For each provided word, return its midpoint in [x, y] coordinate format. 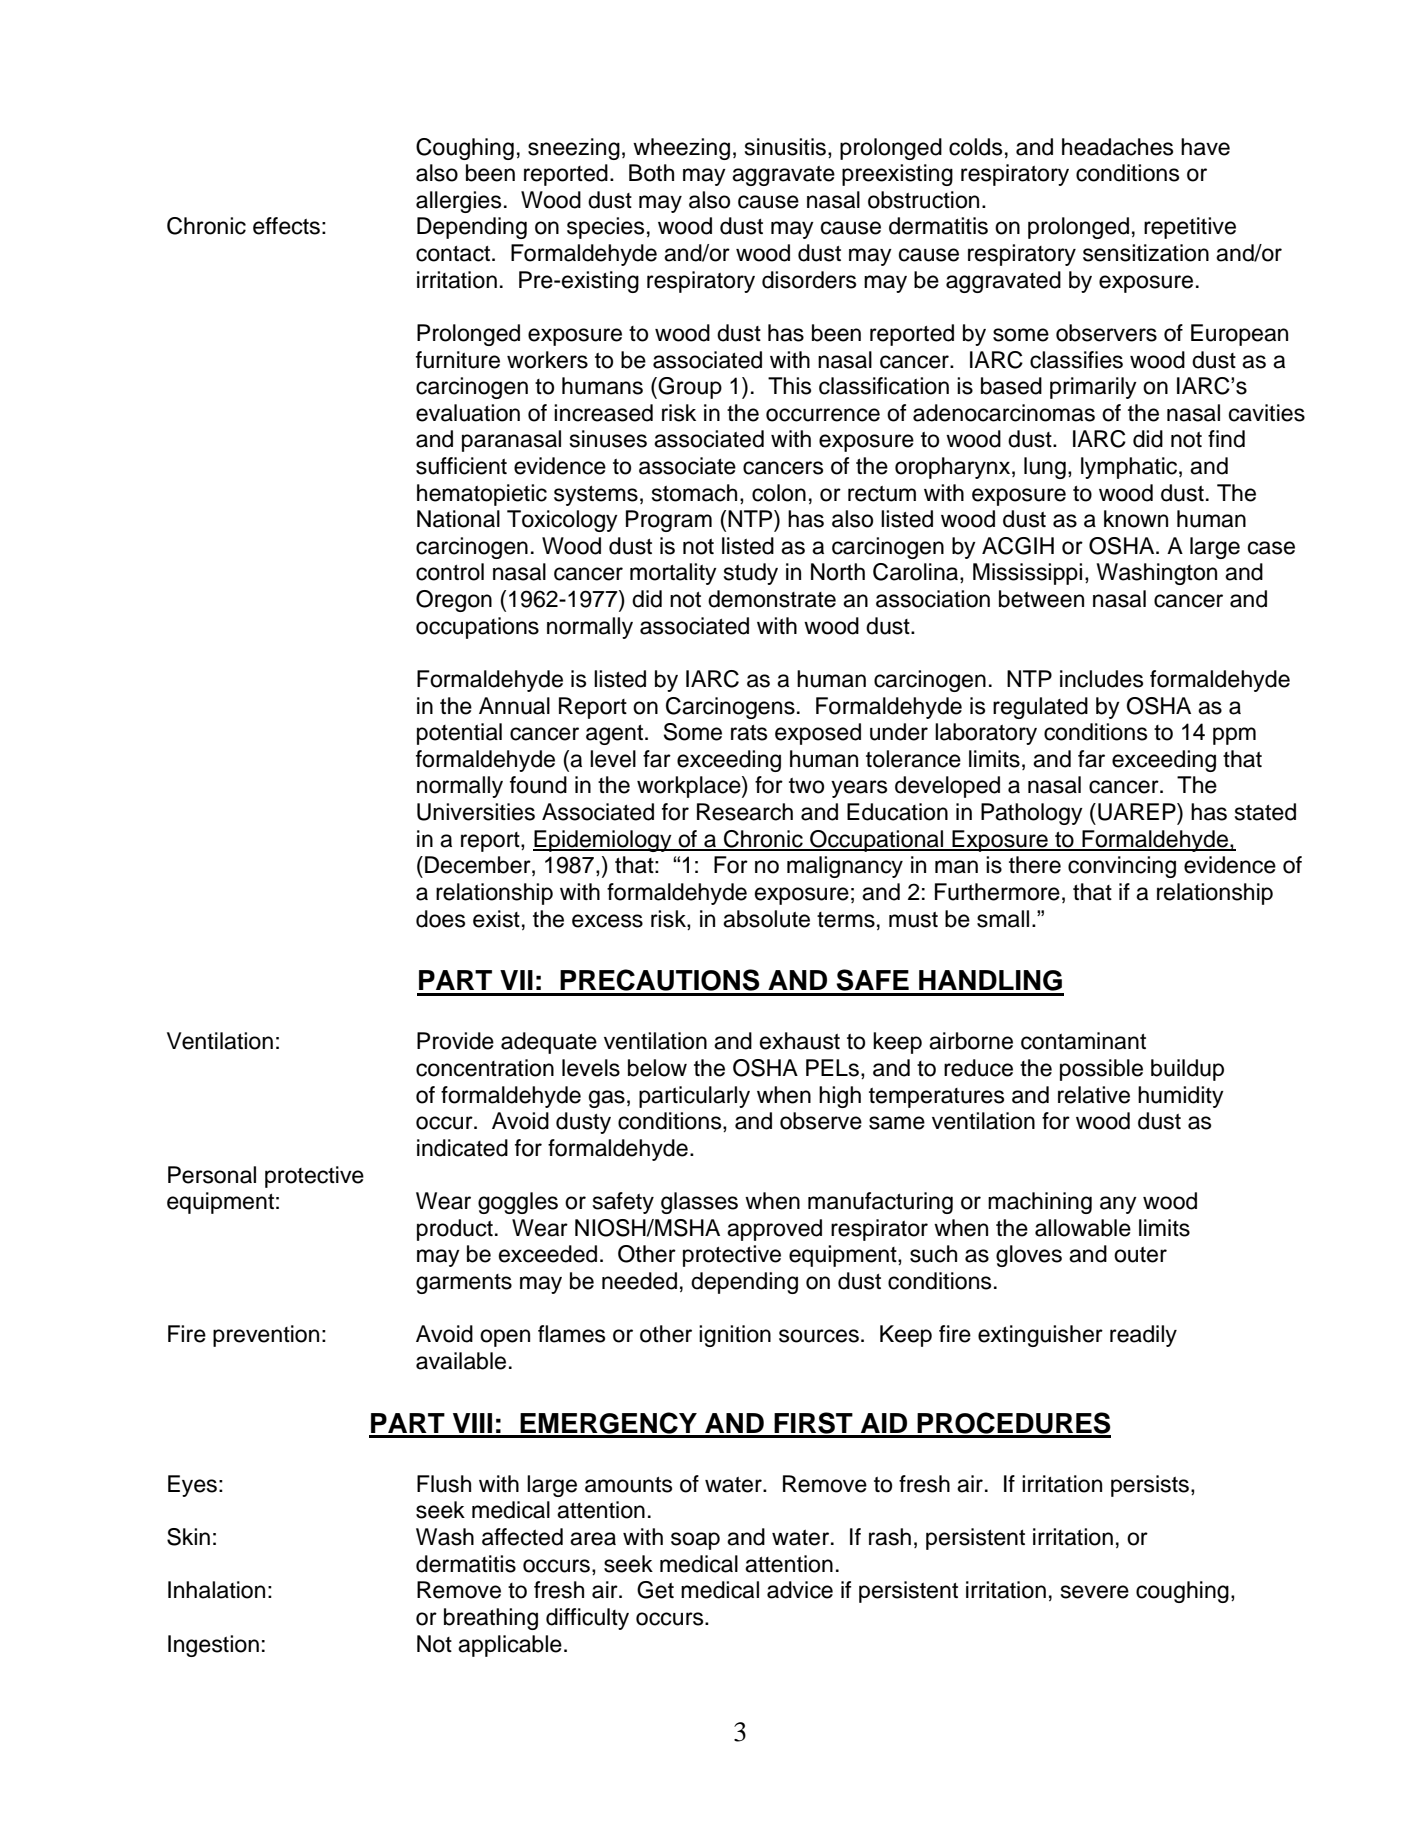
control [450, 572]
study [751, 574]
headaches [1117, 147]
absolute [766, 919]
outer [1140, 1255]
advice [800, 1590]
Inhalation [216, 1590]
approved [774, 1230]
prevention [266, 1336]
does [440, 919]
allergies [458, 202]
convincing [1122, 867]
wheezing [681, 149]
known [1136, 519]
